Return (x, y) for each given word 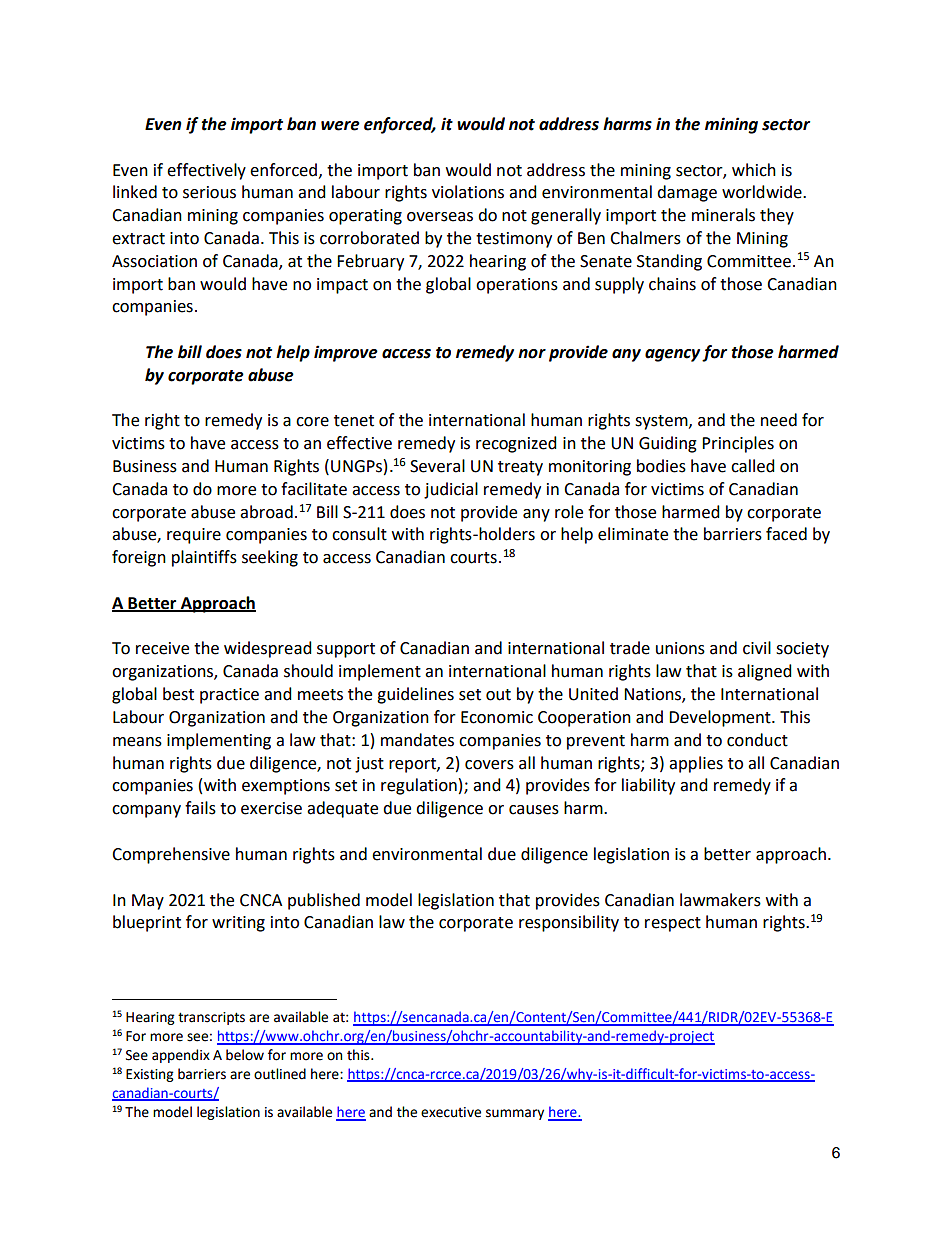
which (754, 170)
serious (209, 192)
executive (451, 1112)
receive (162, 648)
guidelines (415, 695)
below (245, 1055)
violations (468, 192)
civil (757, 648)
